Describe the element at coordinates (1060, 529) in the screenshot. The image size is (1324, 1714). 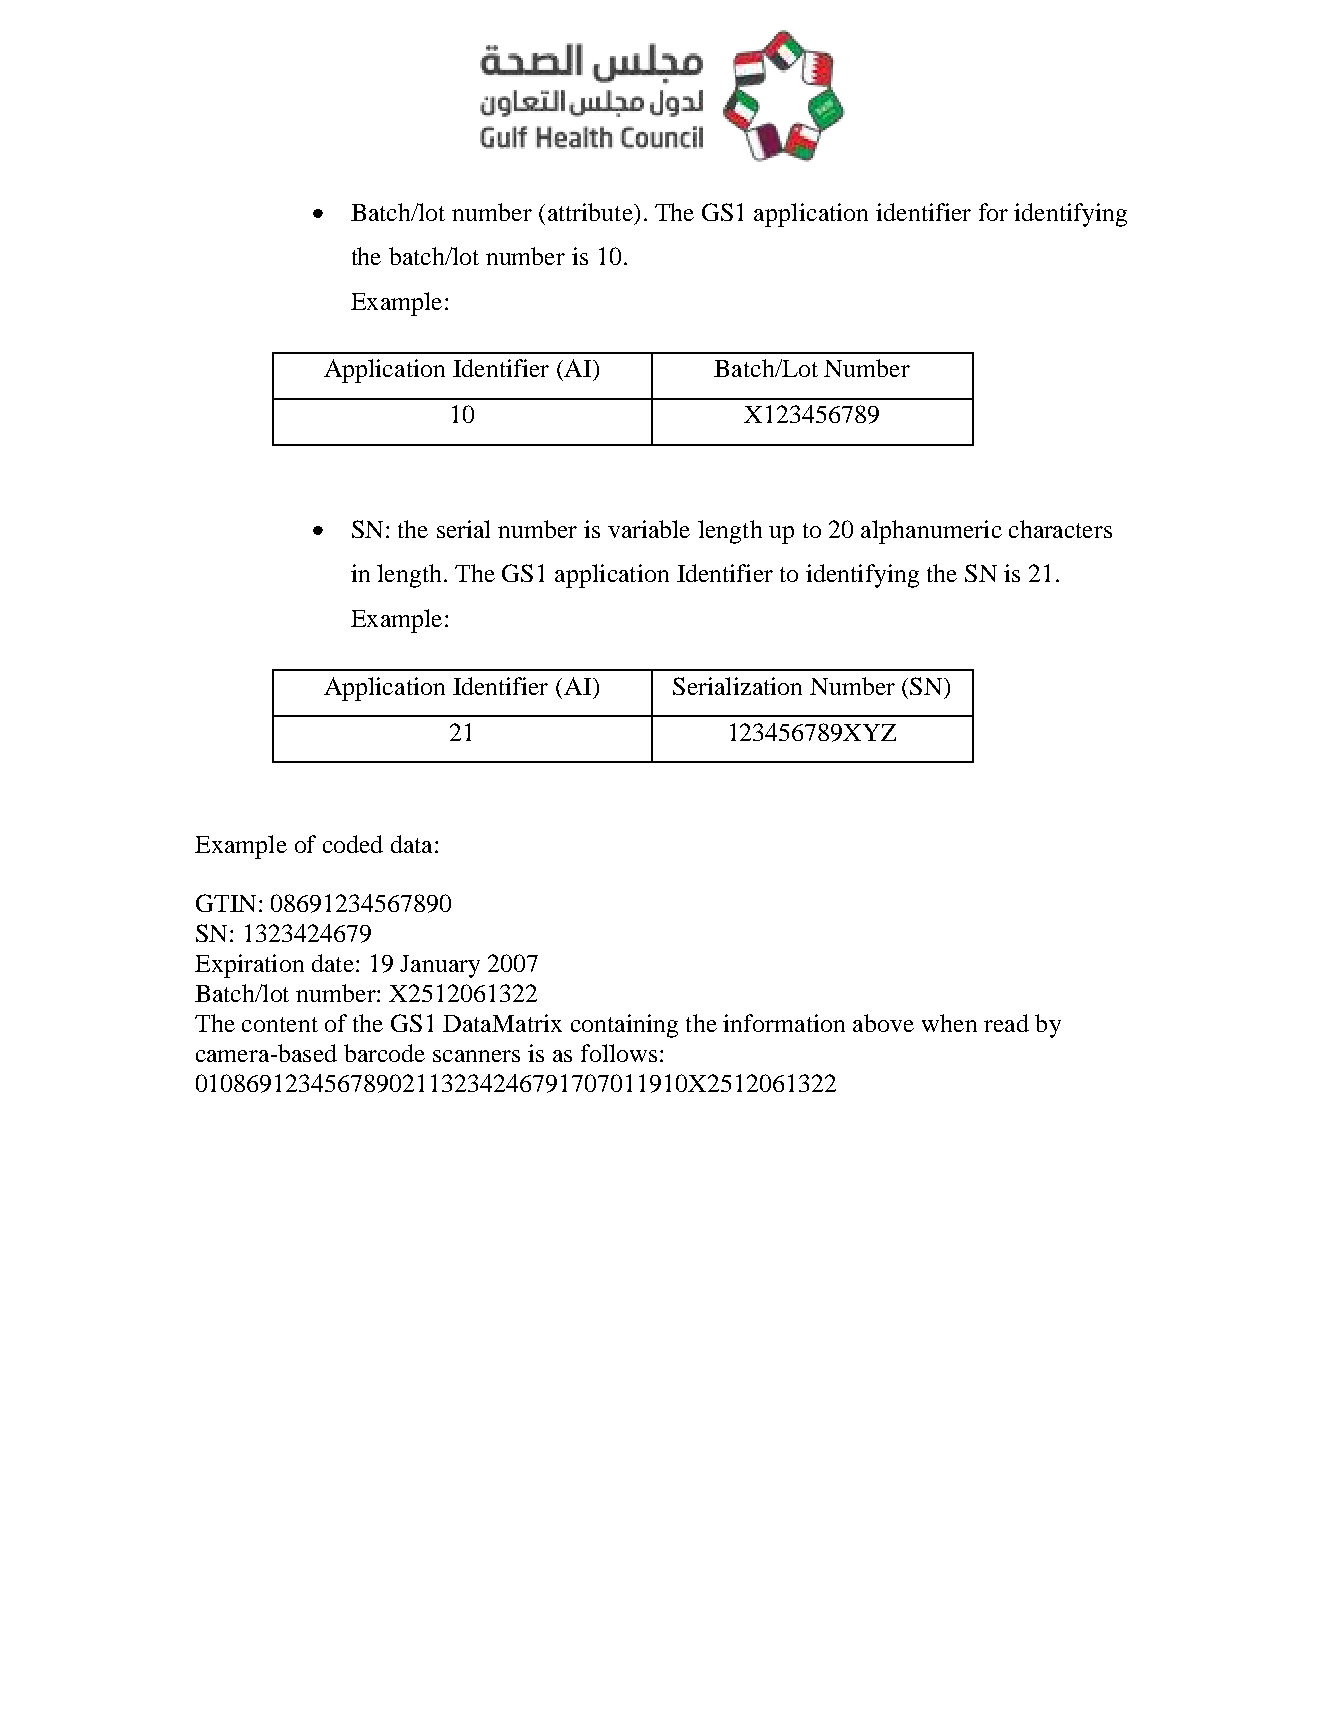
I see `characters` at that location.
